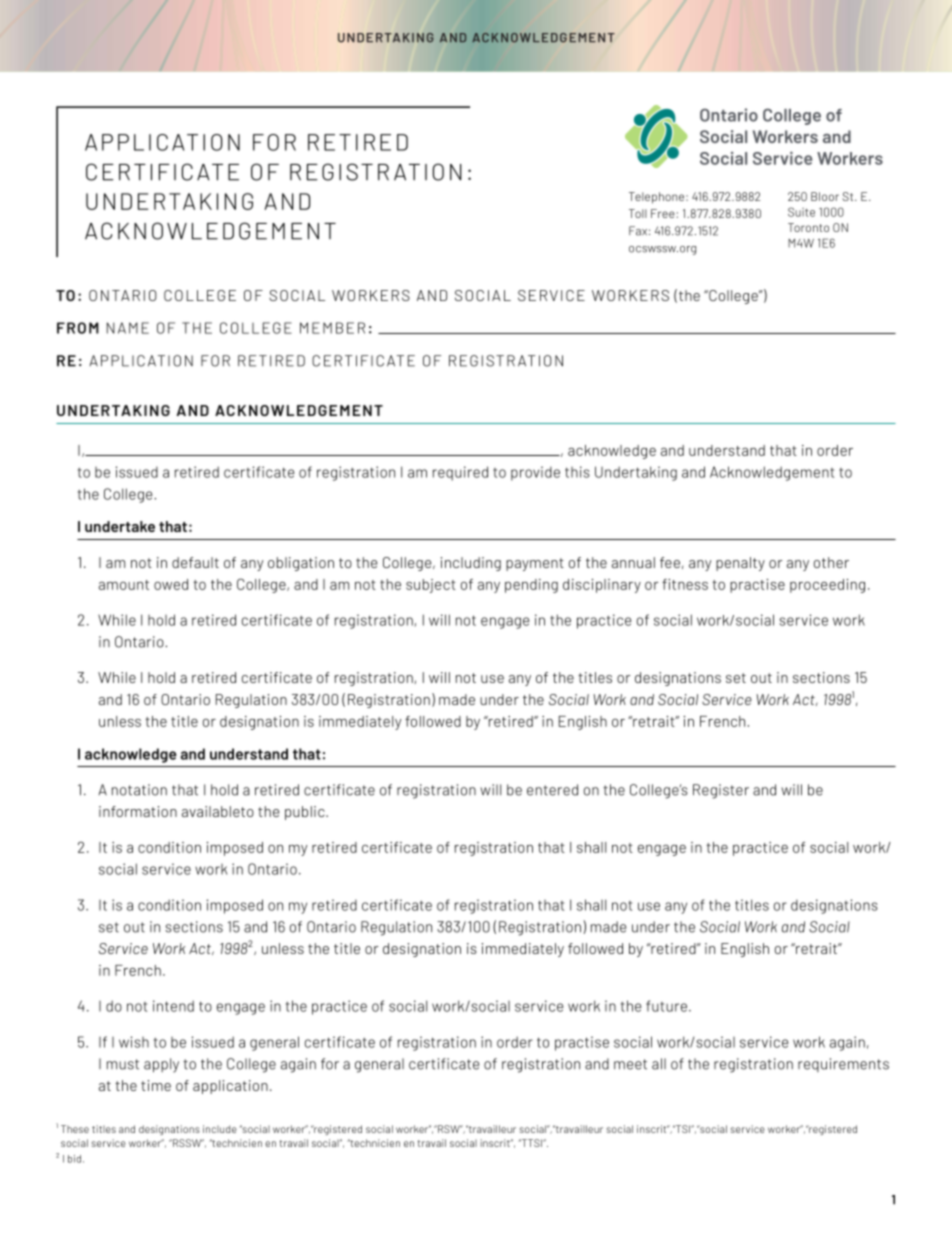 The image size is (952, 1233). Describe the element at coordinates (666, 1006) in the page. I see `future` at that location.
